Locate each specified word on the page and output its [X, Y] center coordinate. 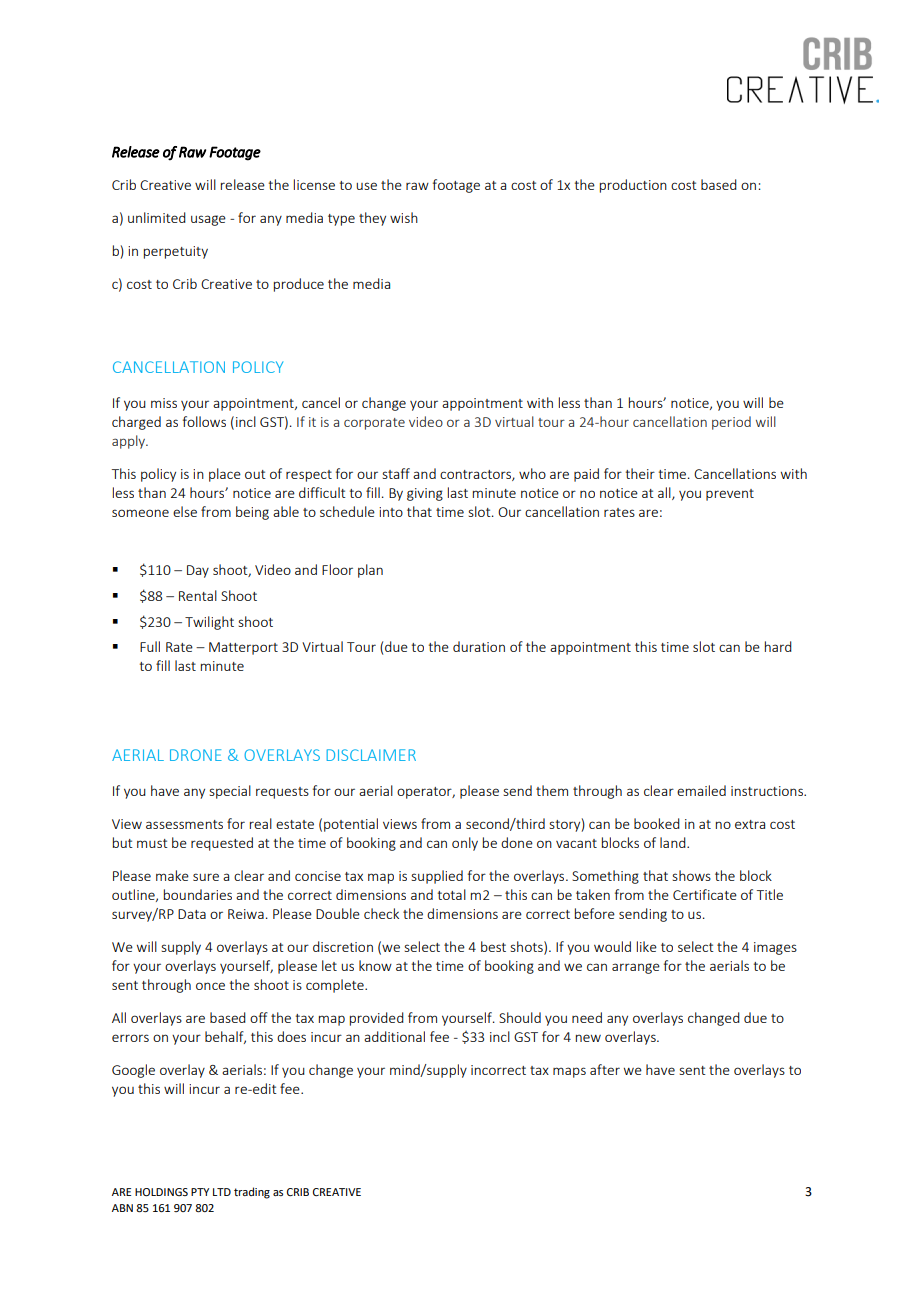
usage [208, 220]
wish [404, 217]
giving [425, 494]
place [225, 475]
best [493, 946]
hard [778, 646]
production [633, 186]
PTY [200, 1192]
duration [479, 646]
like [647, 946]
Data [192, 914]
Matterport [243, 648]
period [731, 423]
